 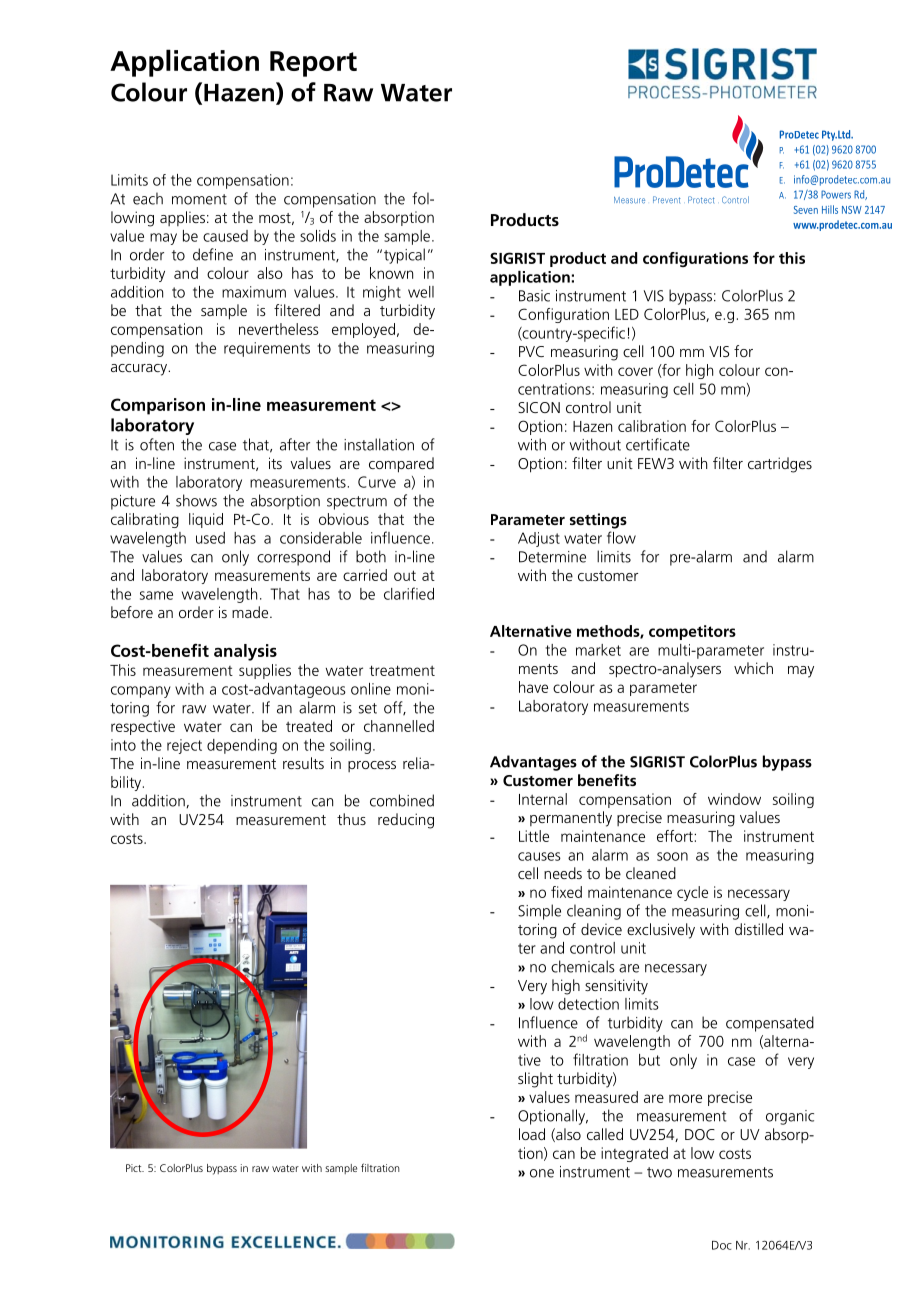 What do you see at coordinates (759, 929) in the document?
I see `distilled` at bounding box center [759, 929].
